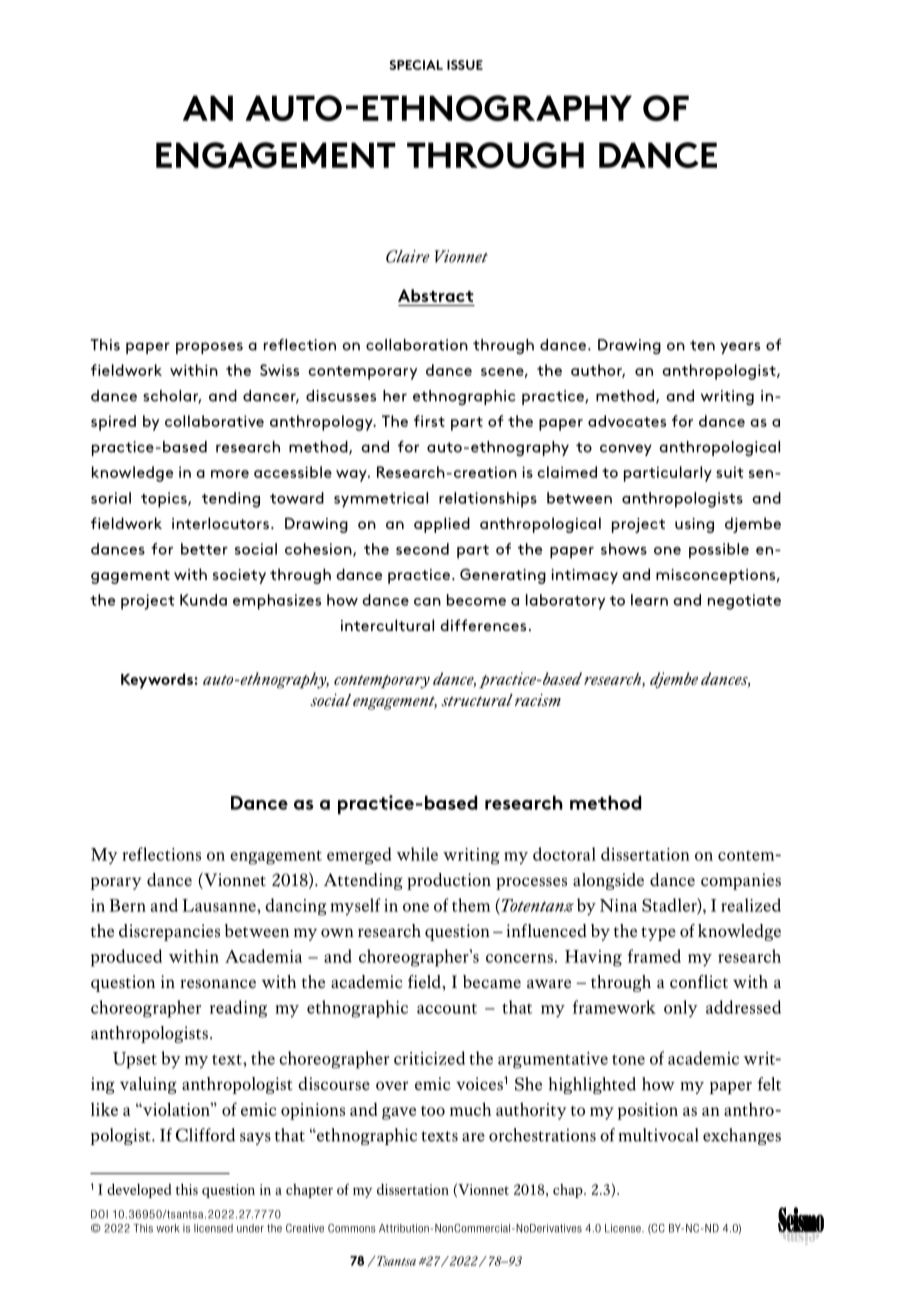  I want to click on suit, so click(729, 472).
